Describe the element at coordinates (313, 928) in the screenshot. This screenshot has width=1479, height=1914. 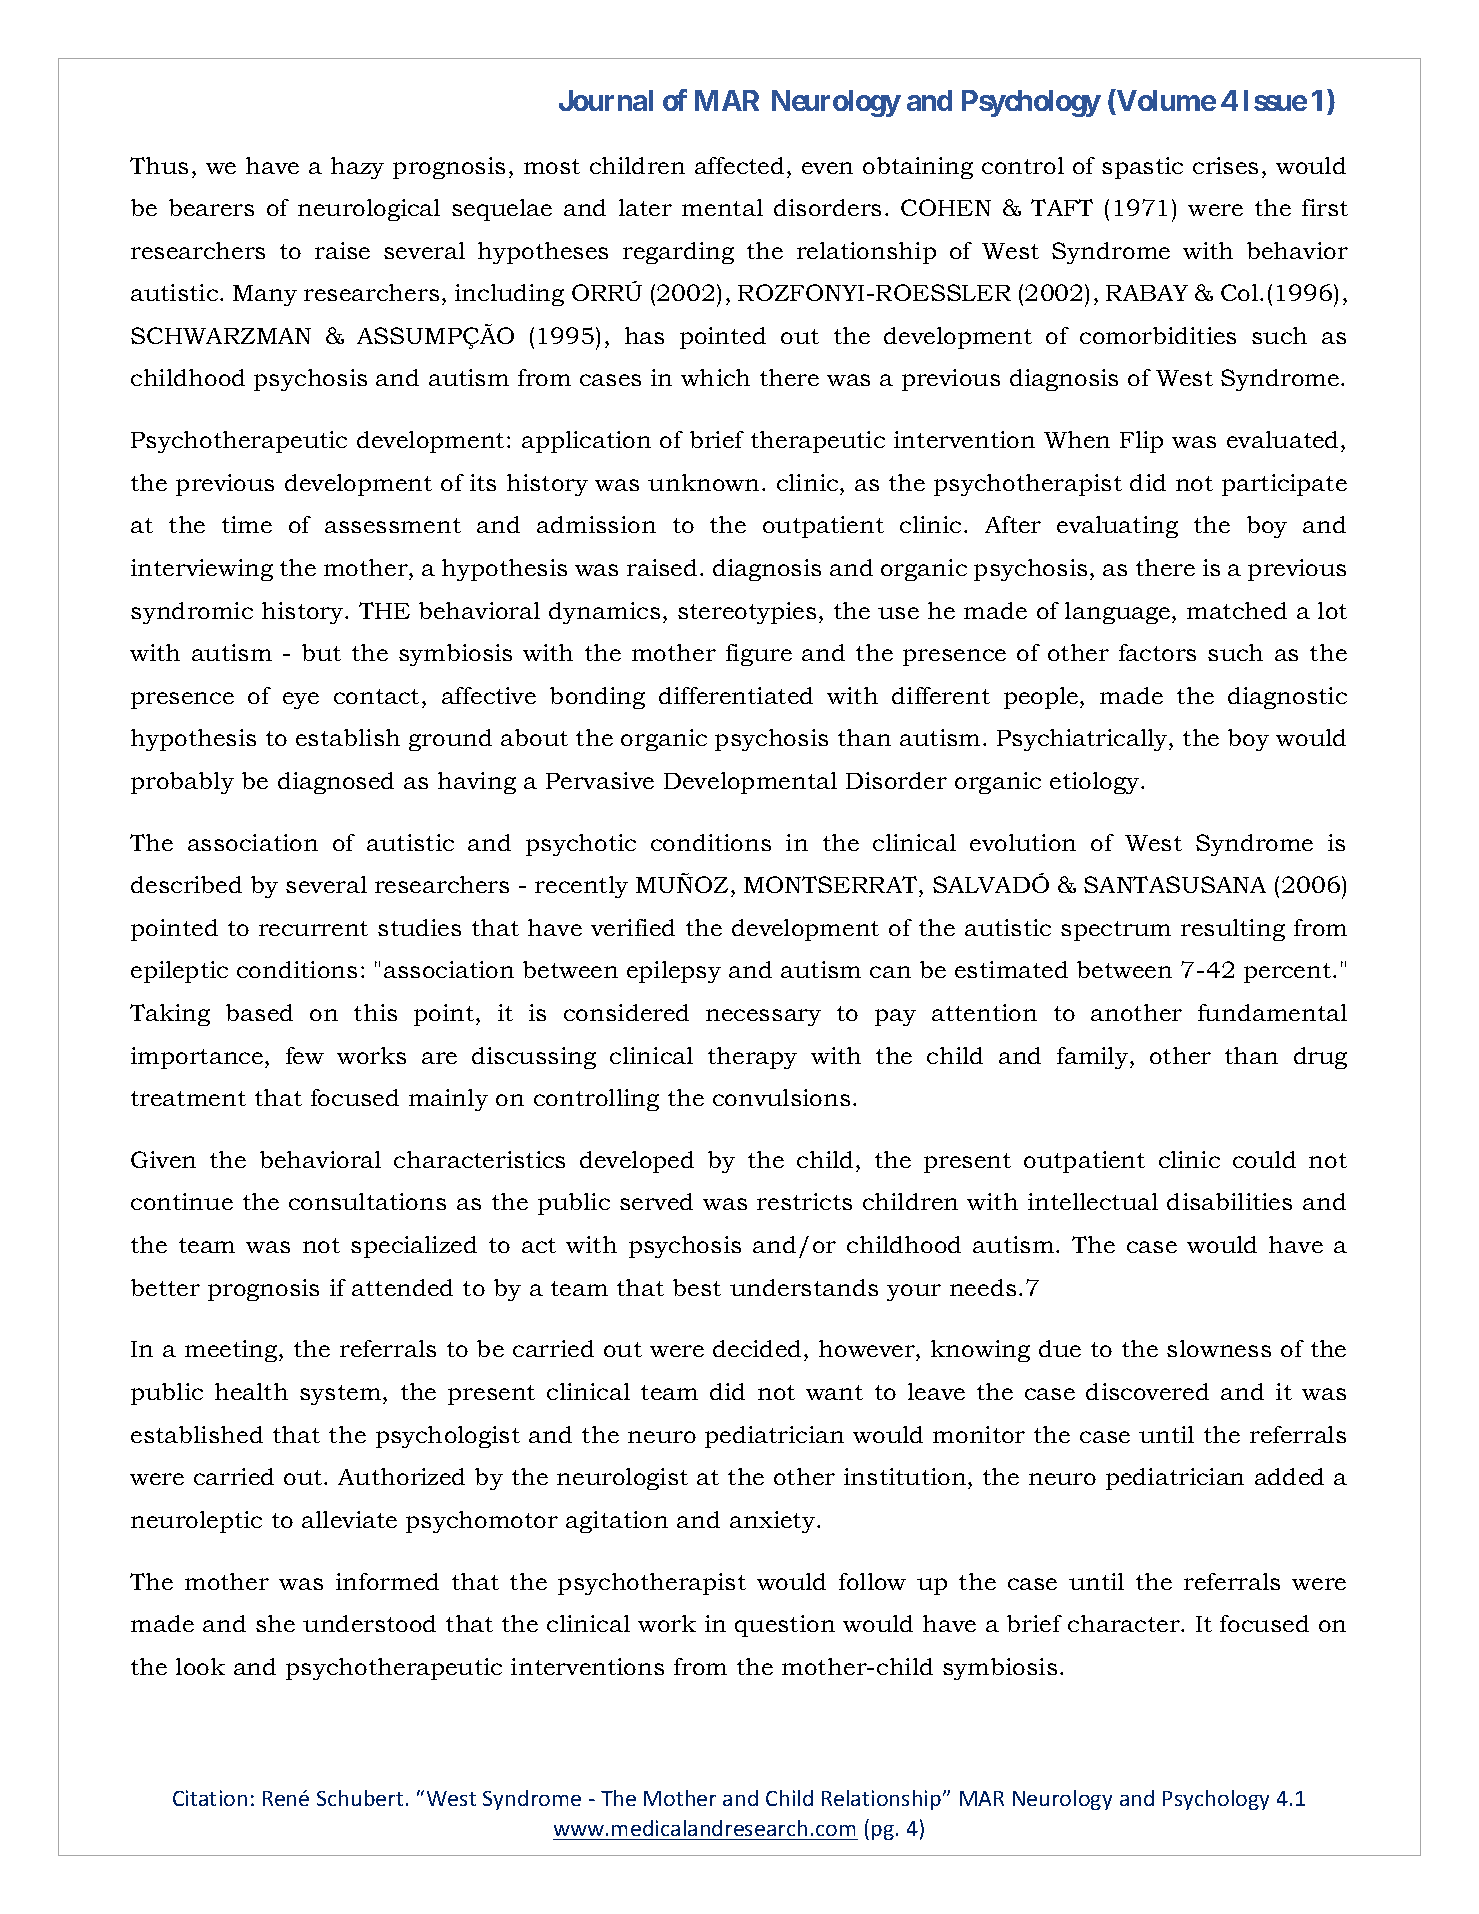
I see `recurrent` at that location.
